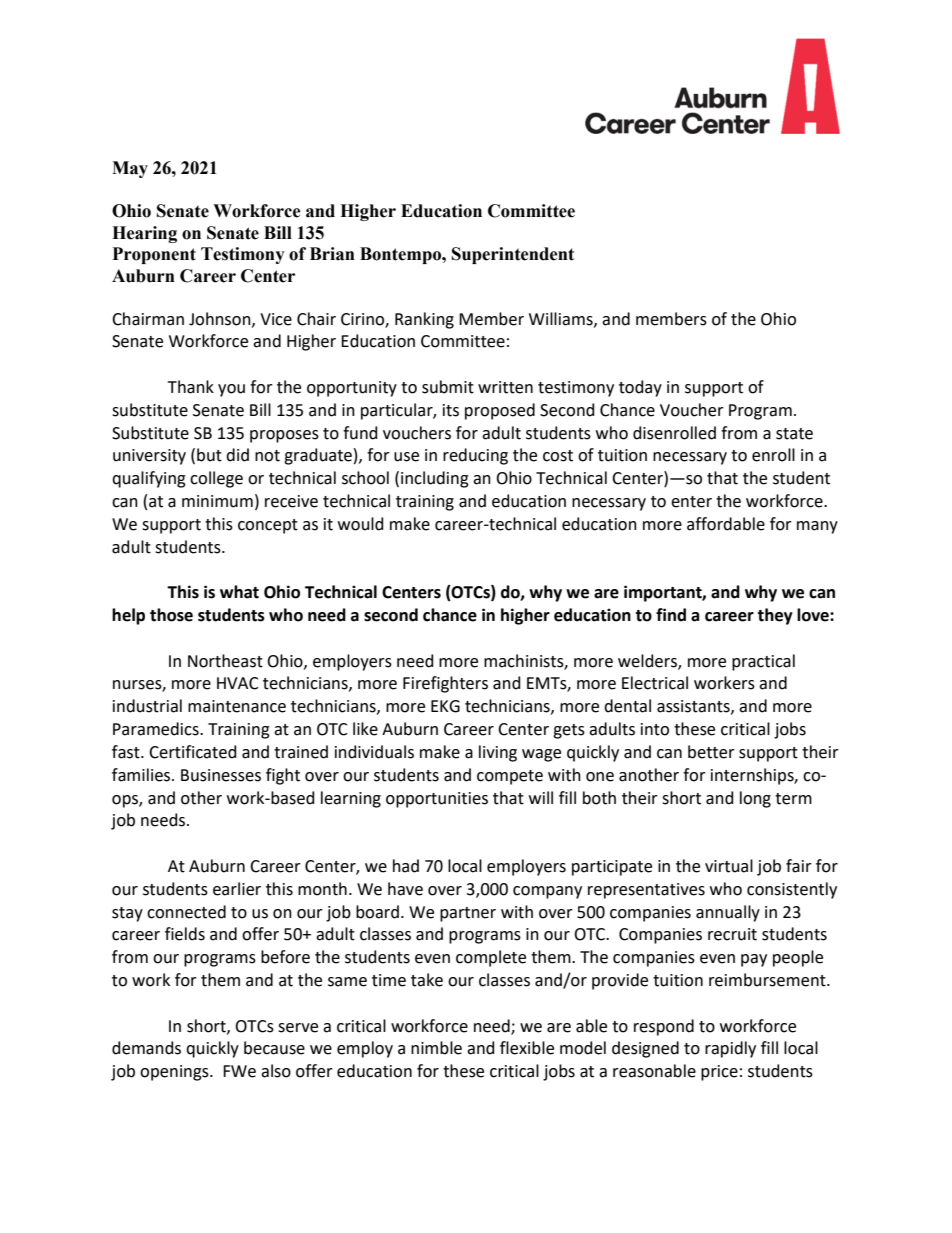  I want to click on they, so click(775, 616).
